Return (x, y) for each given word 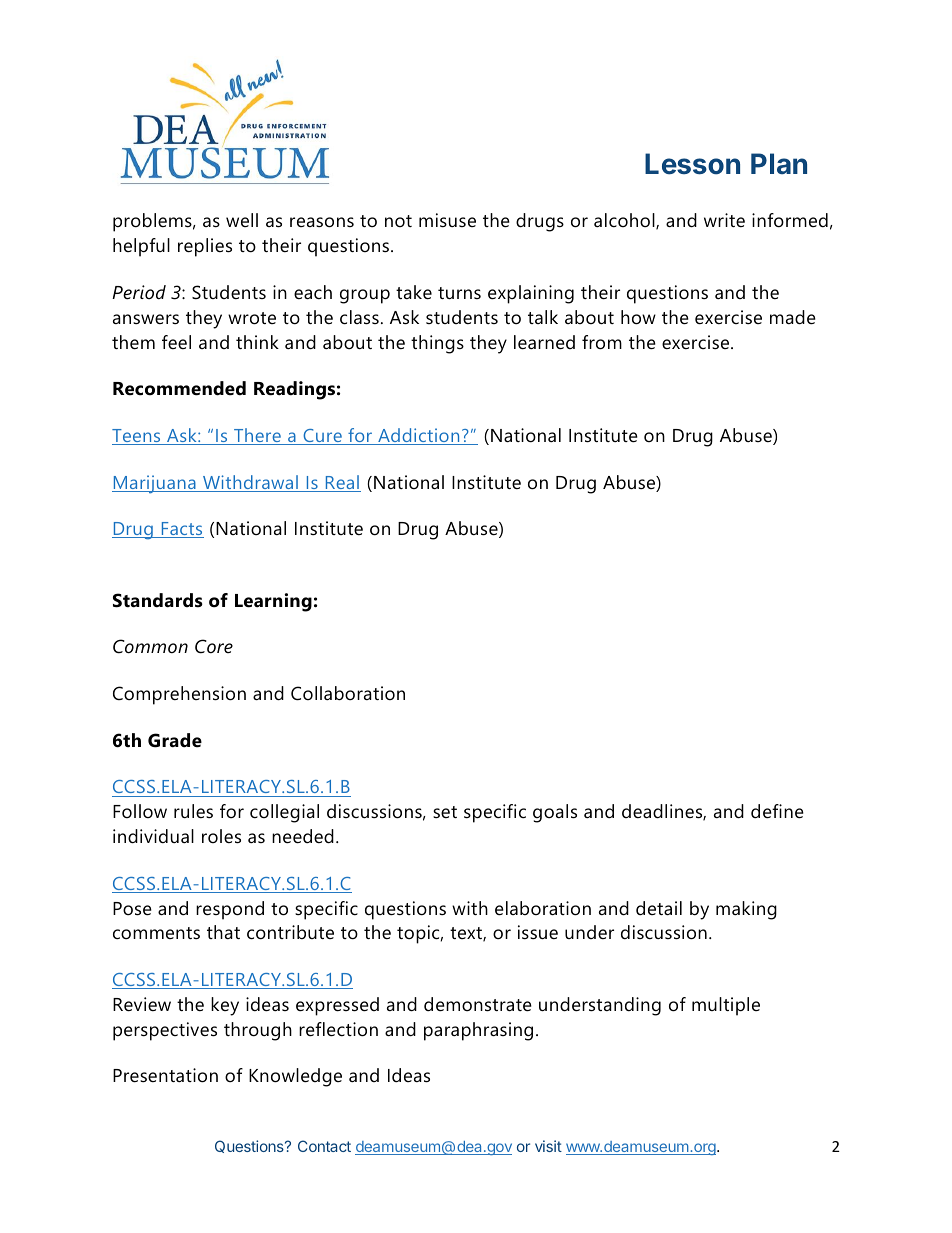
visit (548, 1146)
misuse (447, 220)
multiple (726, 1006)
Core (214, 646)
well (242, 220)
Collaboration (348, 693)
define (777, 811)
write (724, 220)
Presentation (165, 1075)
